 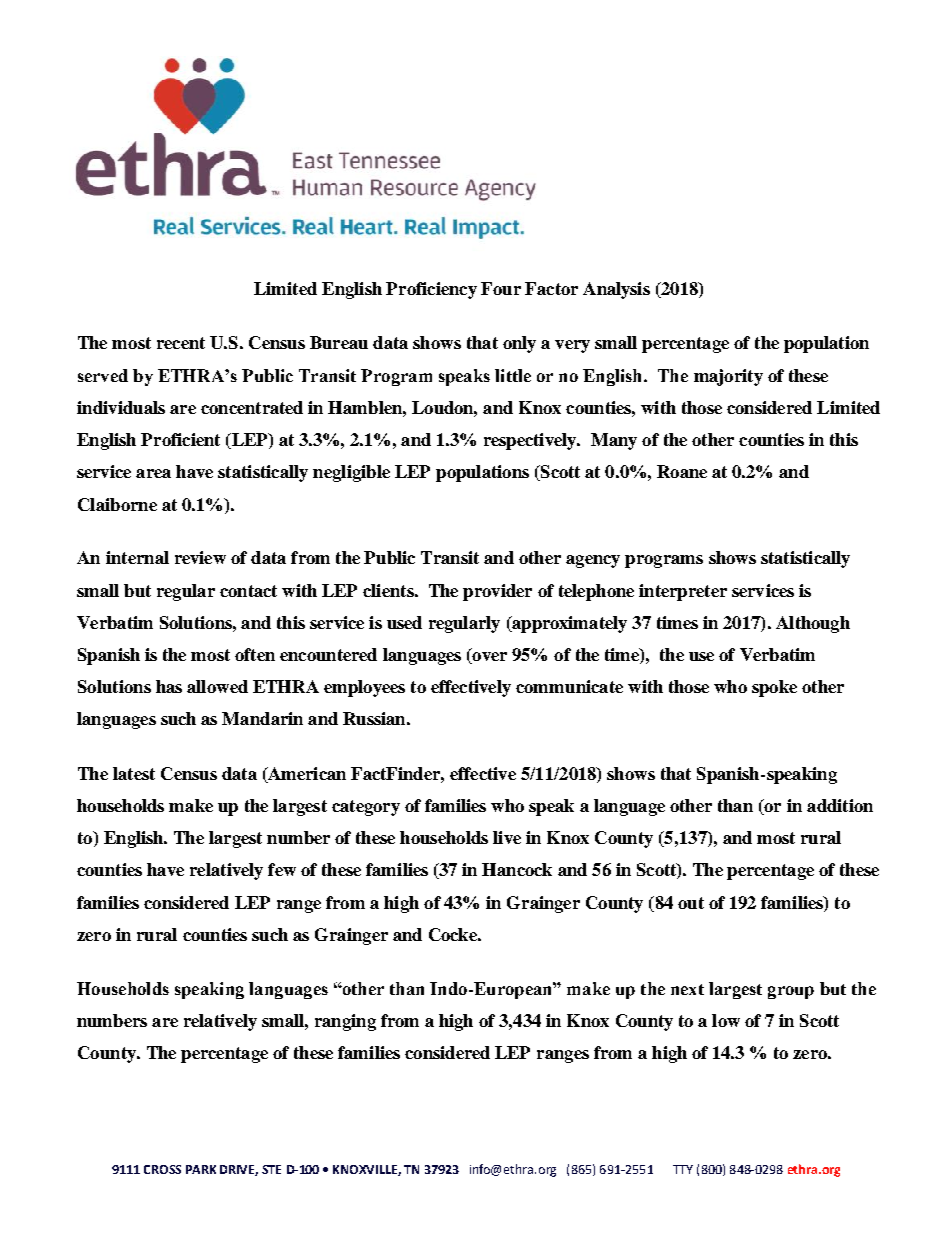 I want to click on recent, so click(x=181, y=343).
